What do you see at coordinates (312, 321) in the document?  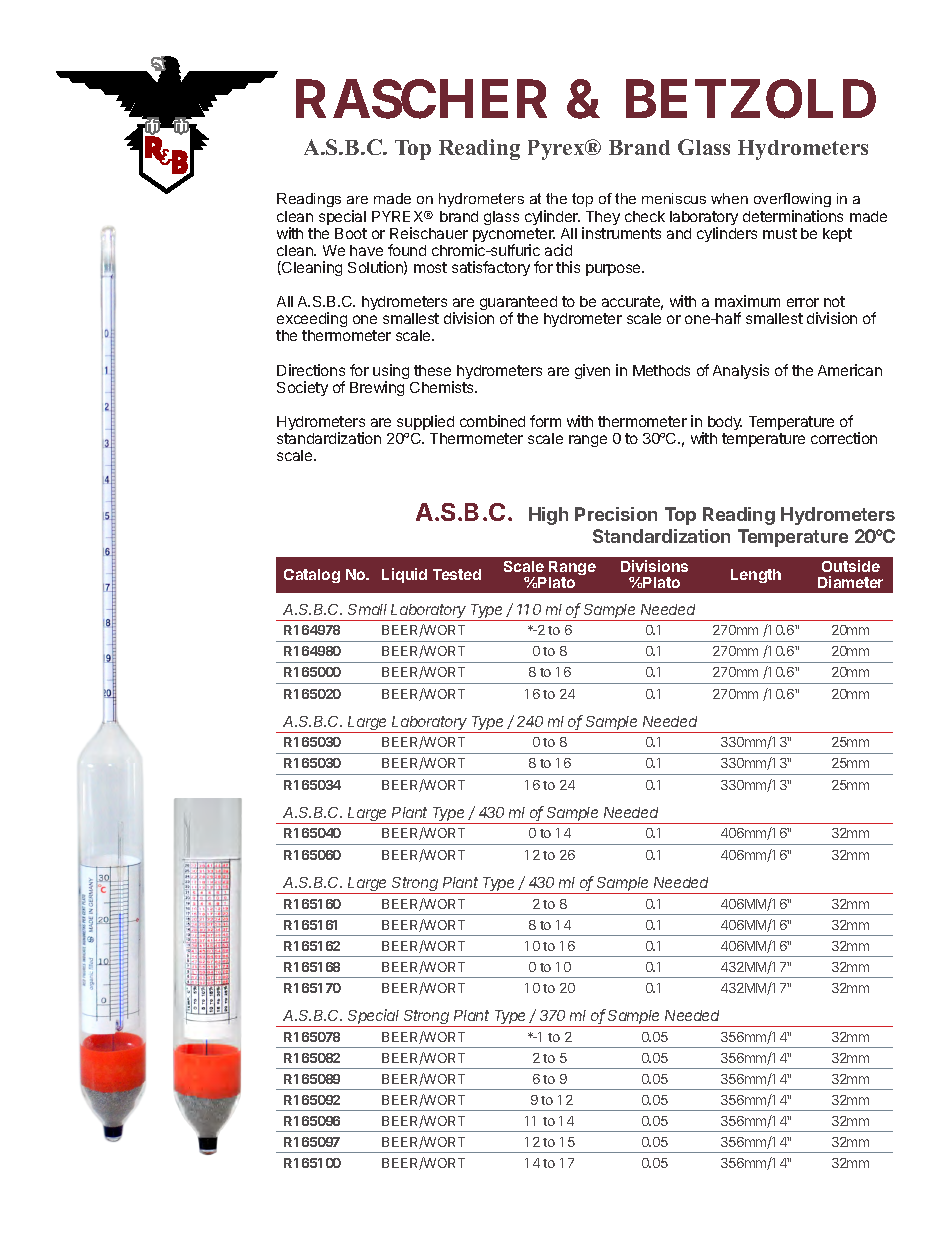 I see `exceeding` at bounding box center [312, 321].
